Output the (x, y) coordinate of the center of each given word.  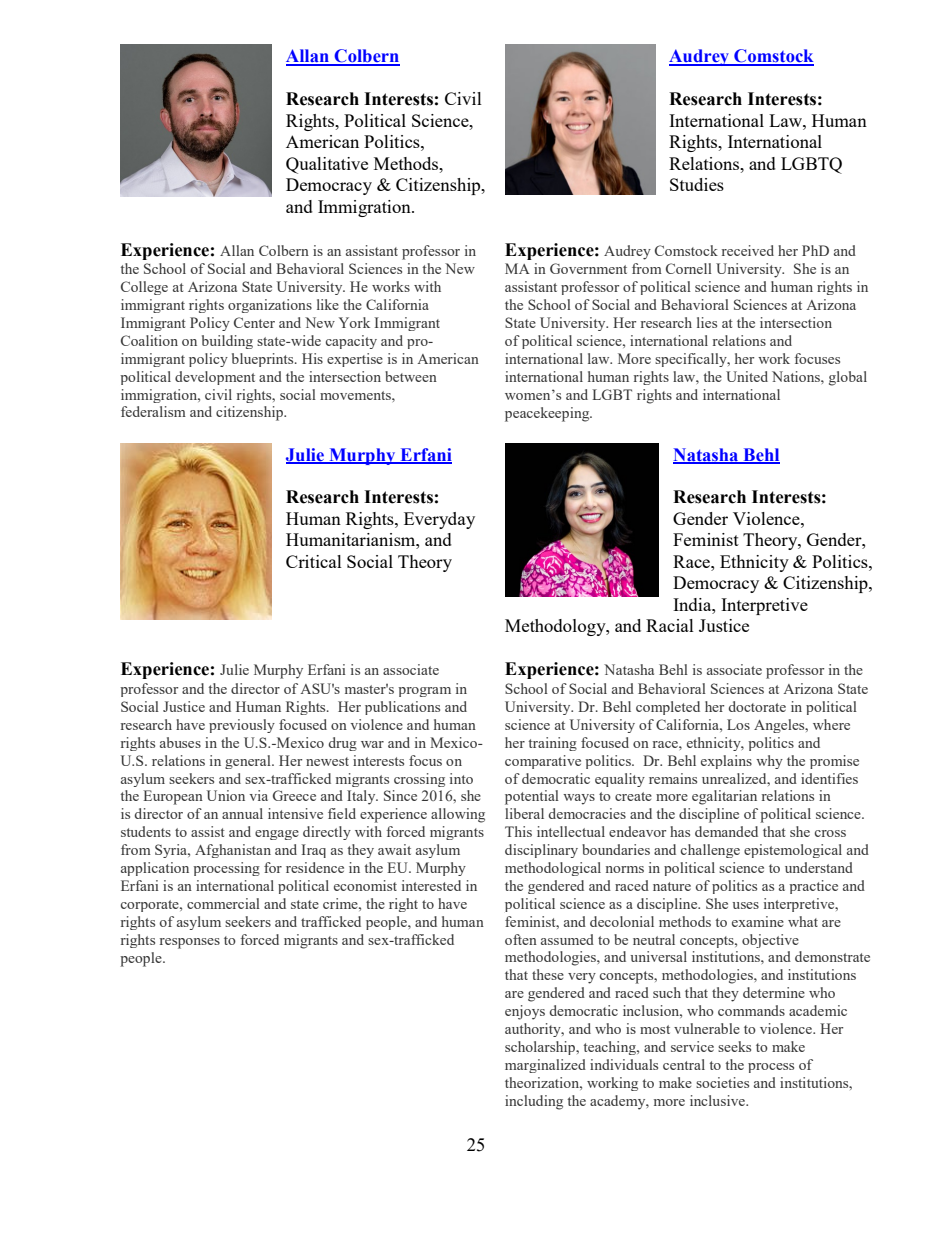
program (424, 692)
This (518, 831)
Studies (697, 184)
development (215, 378)
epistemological (793, 851)
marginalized (545, 1066)
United (747, 376)
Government (588, 268)
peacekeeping (548, 414)
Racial (670, 625)
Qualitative (327, 165)
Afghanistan (233, 851)
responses (190, 943)
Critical (314, 561)
